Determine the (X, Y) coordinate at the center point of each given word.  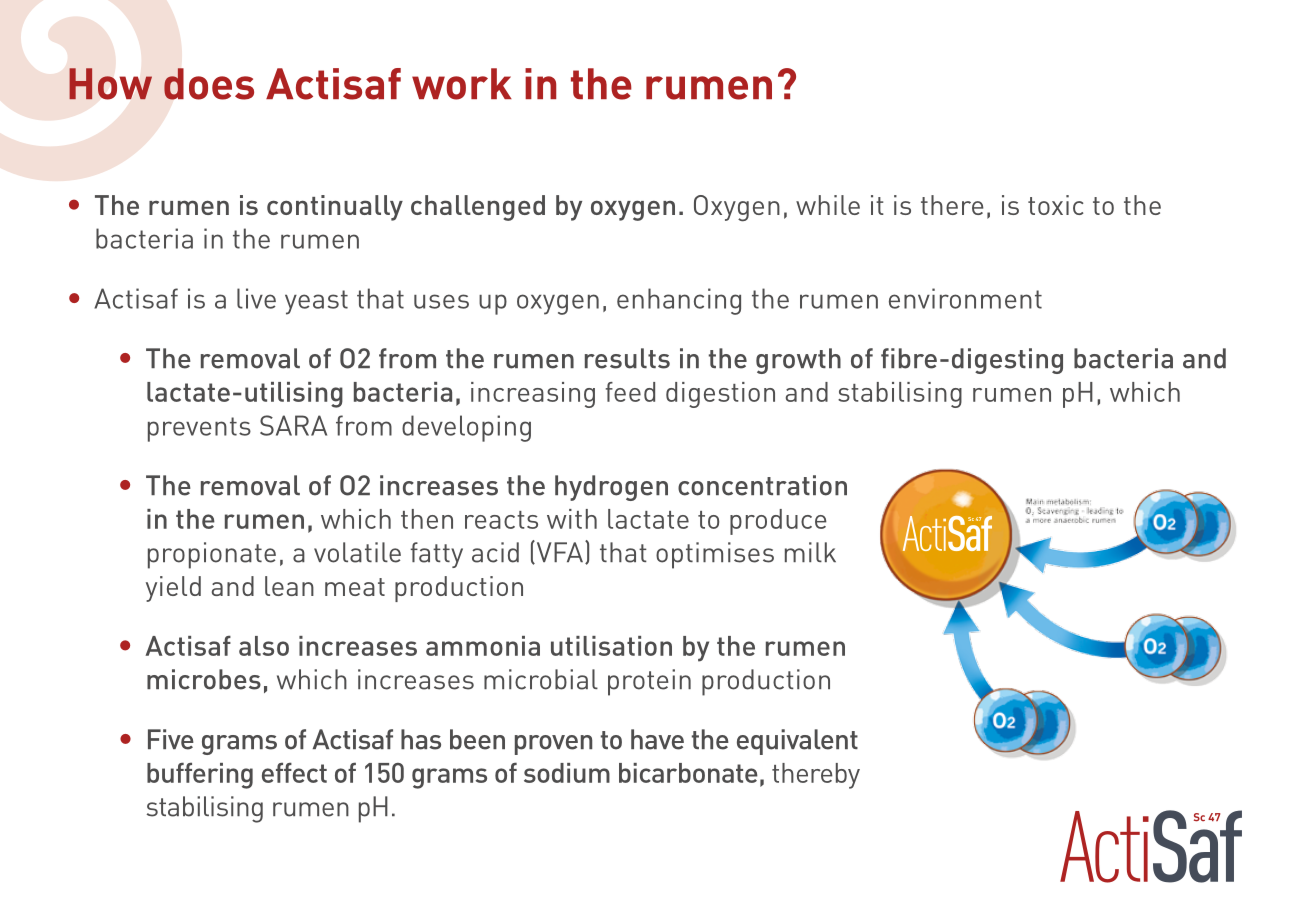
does (209, 84)
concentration (762, 485)
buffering (200, 775)
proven (553, 745)
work (462, 84)
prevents (199, 429)
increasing (533, 395)
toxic (1055, 205)
